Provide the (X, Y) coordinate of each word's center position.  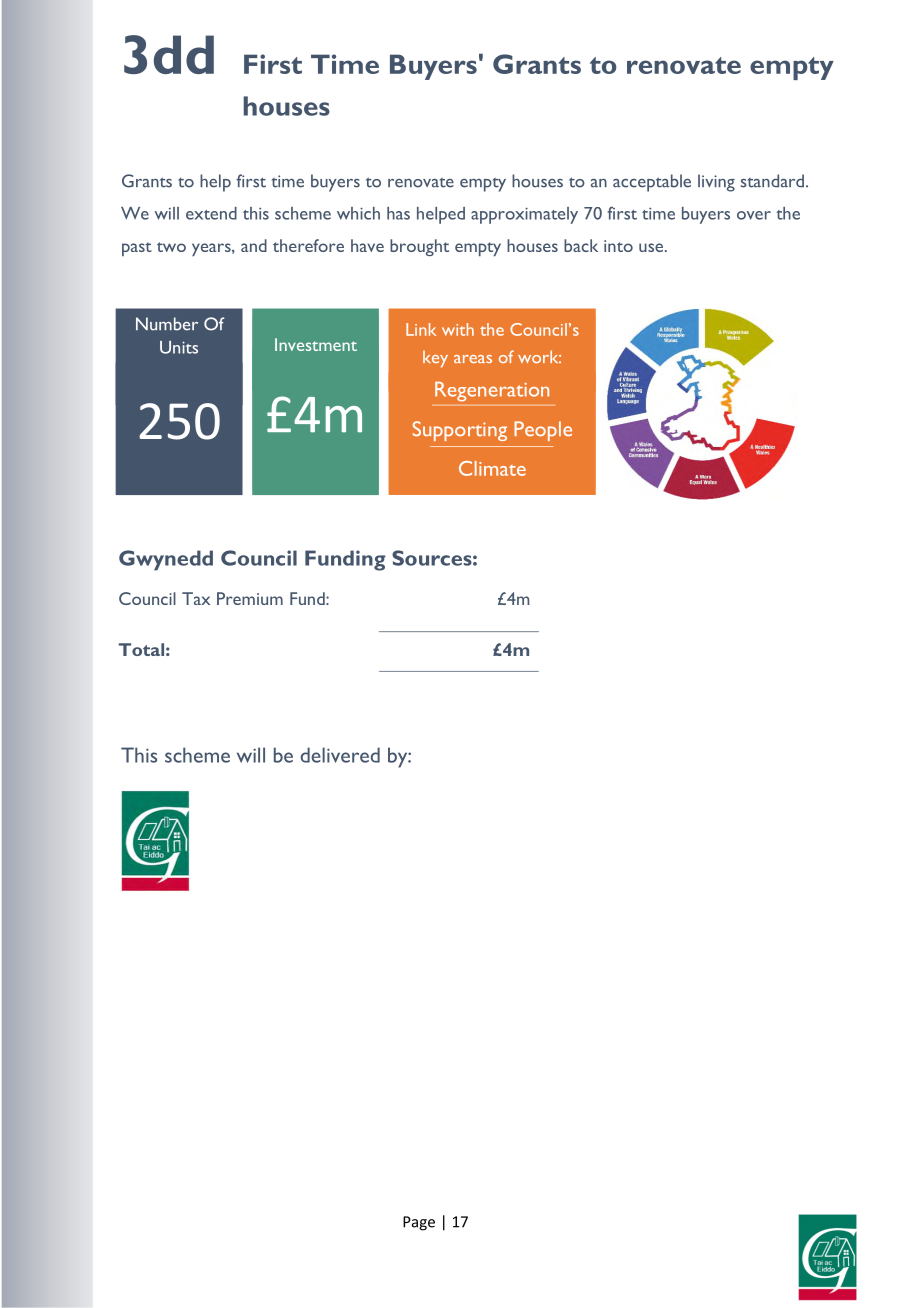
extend (211, 213)
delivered (340, 755)
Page (419, 1223)
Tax (196, 598)
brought (419, 247)
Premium (250, 598)
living (716, 183)
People (543, 431)
